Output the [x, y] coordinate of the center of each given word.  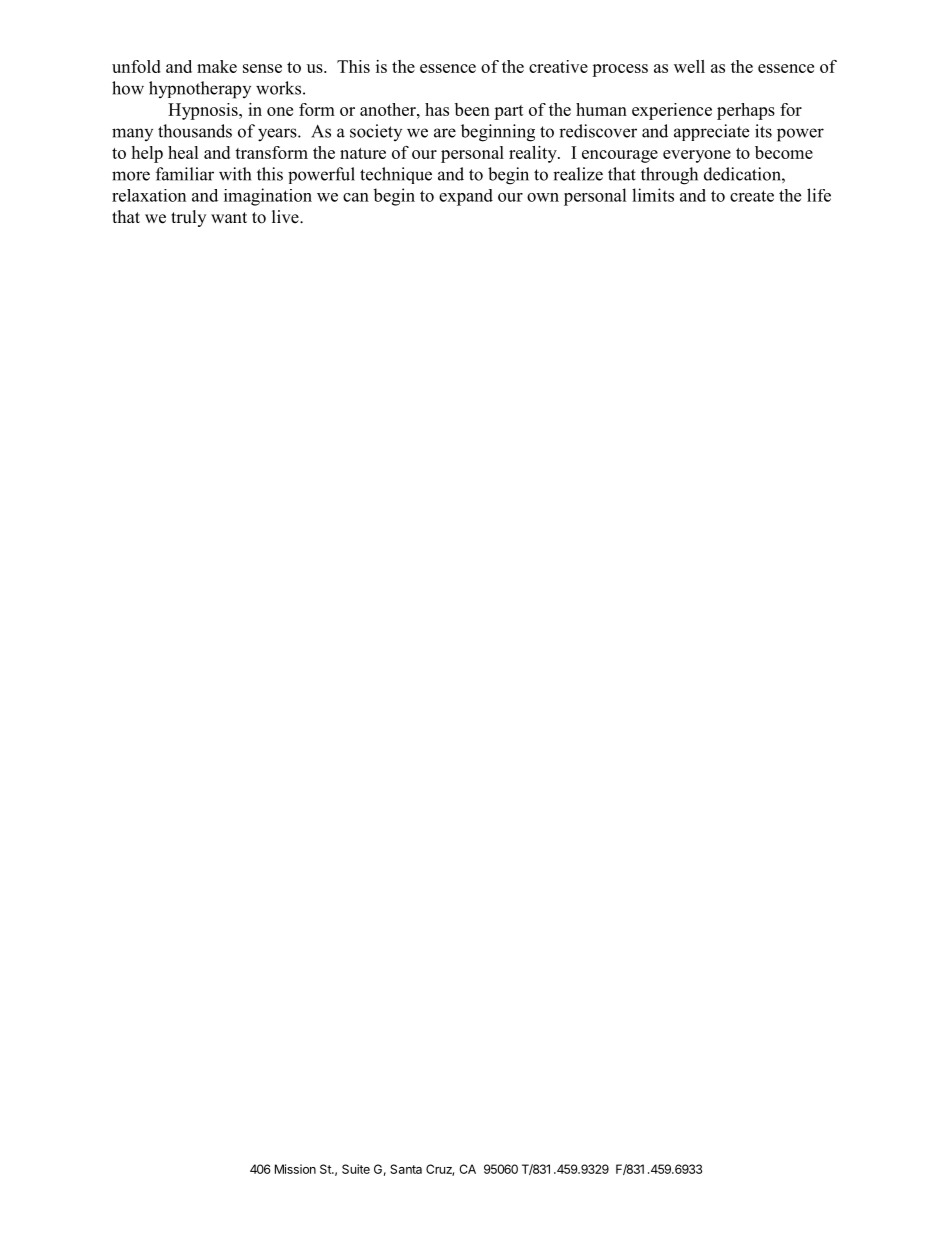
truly [188, 218]
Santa [406, 1169]
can [356, 197]
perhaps [746, 111]
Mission [295, 1169]
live [286, 217]
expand [466, 197]
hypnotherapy [200, 90]
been [472, 109]
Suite [356, 1169]
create [752, 196]
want [229, 217]
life [819, 195]
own [543, 197]
